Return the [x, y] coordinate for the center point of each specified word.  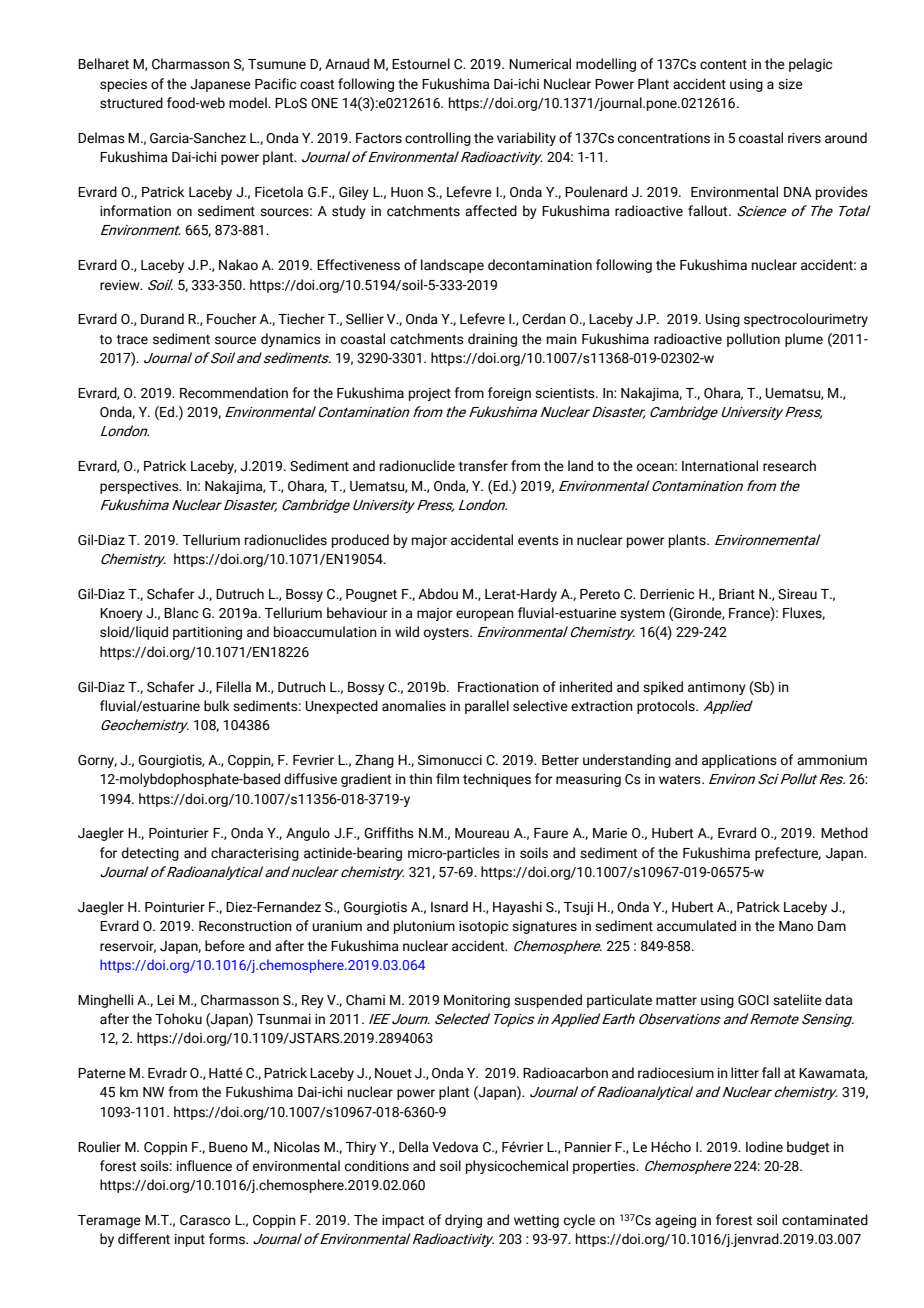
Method [844, 833]
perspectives [140, 487]
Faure [551, 833]
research [789, 466]
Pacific [275, 84]
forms [228, 1239]
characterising [255, 854]
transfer [483, 466]
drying [463, 1221]
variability [526, 139]
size [790, 84]
